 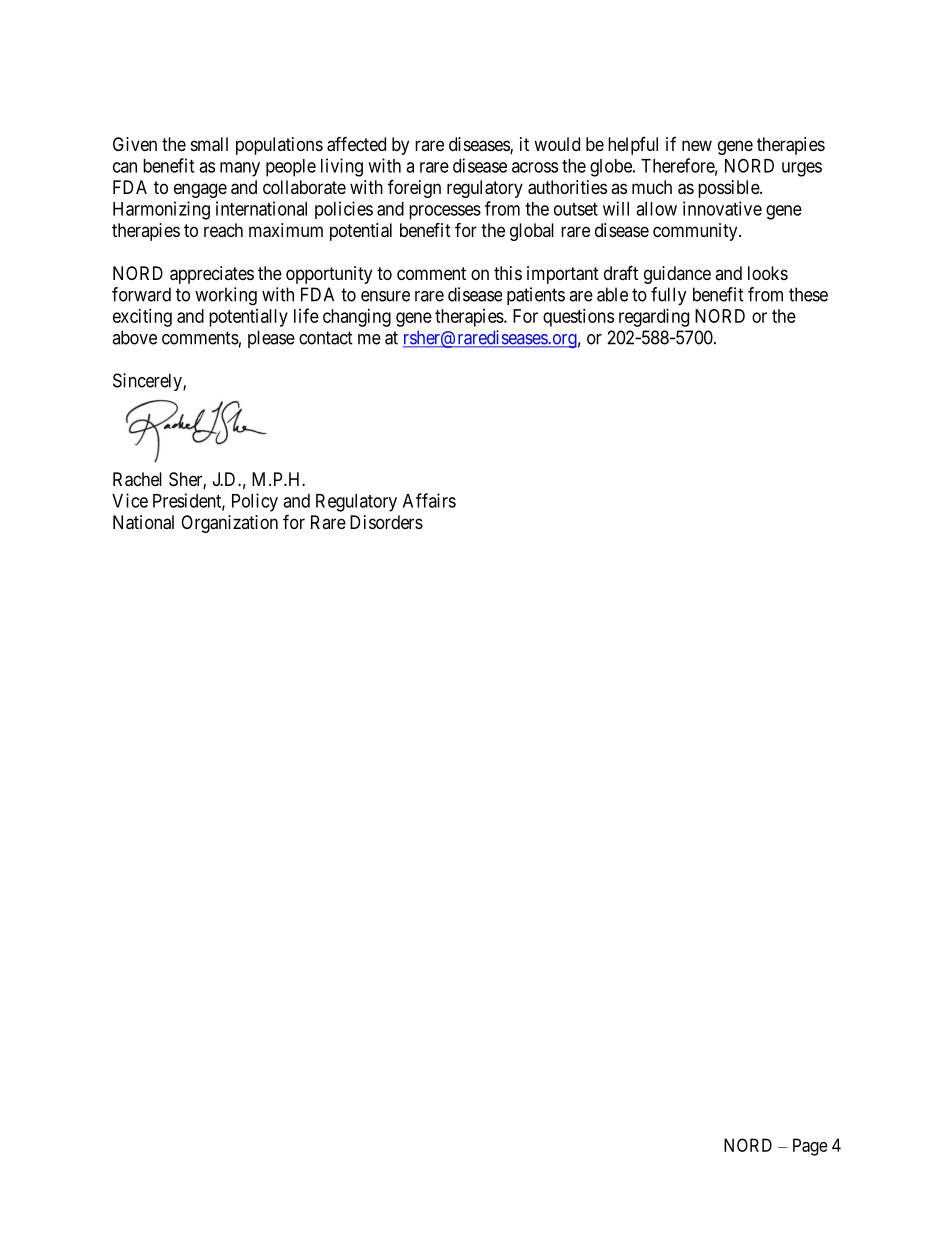 What do you see at coordinates (429, 500) in the page?
I see `Affairs` at bounding box center [429, 500].
